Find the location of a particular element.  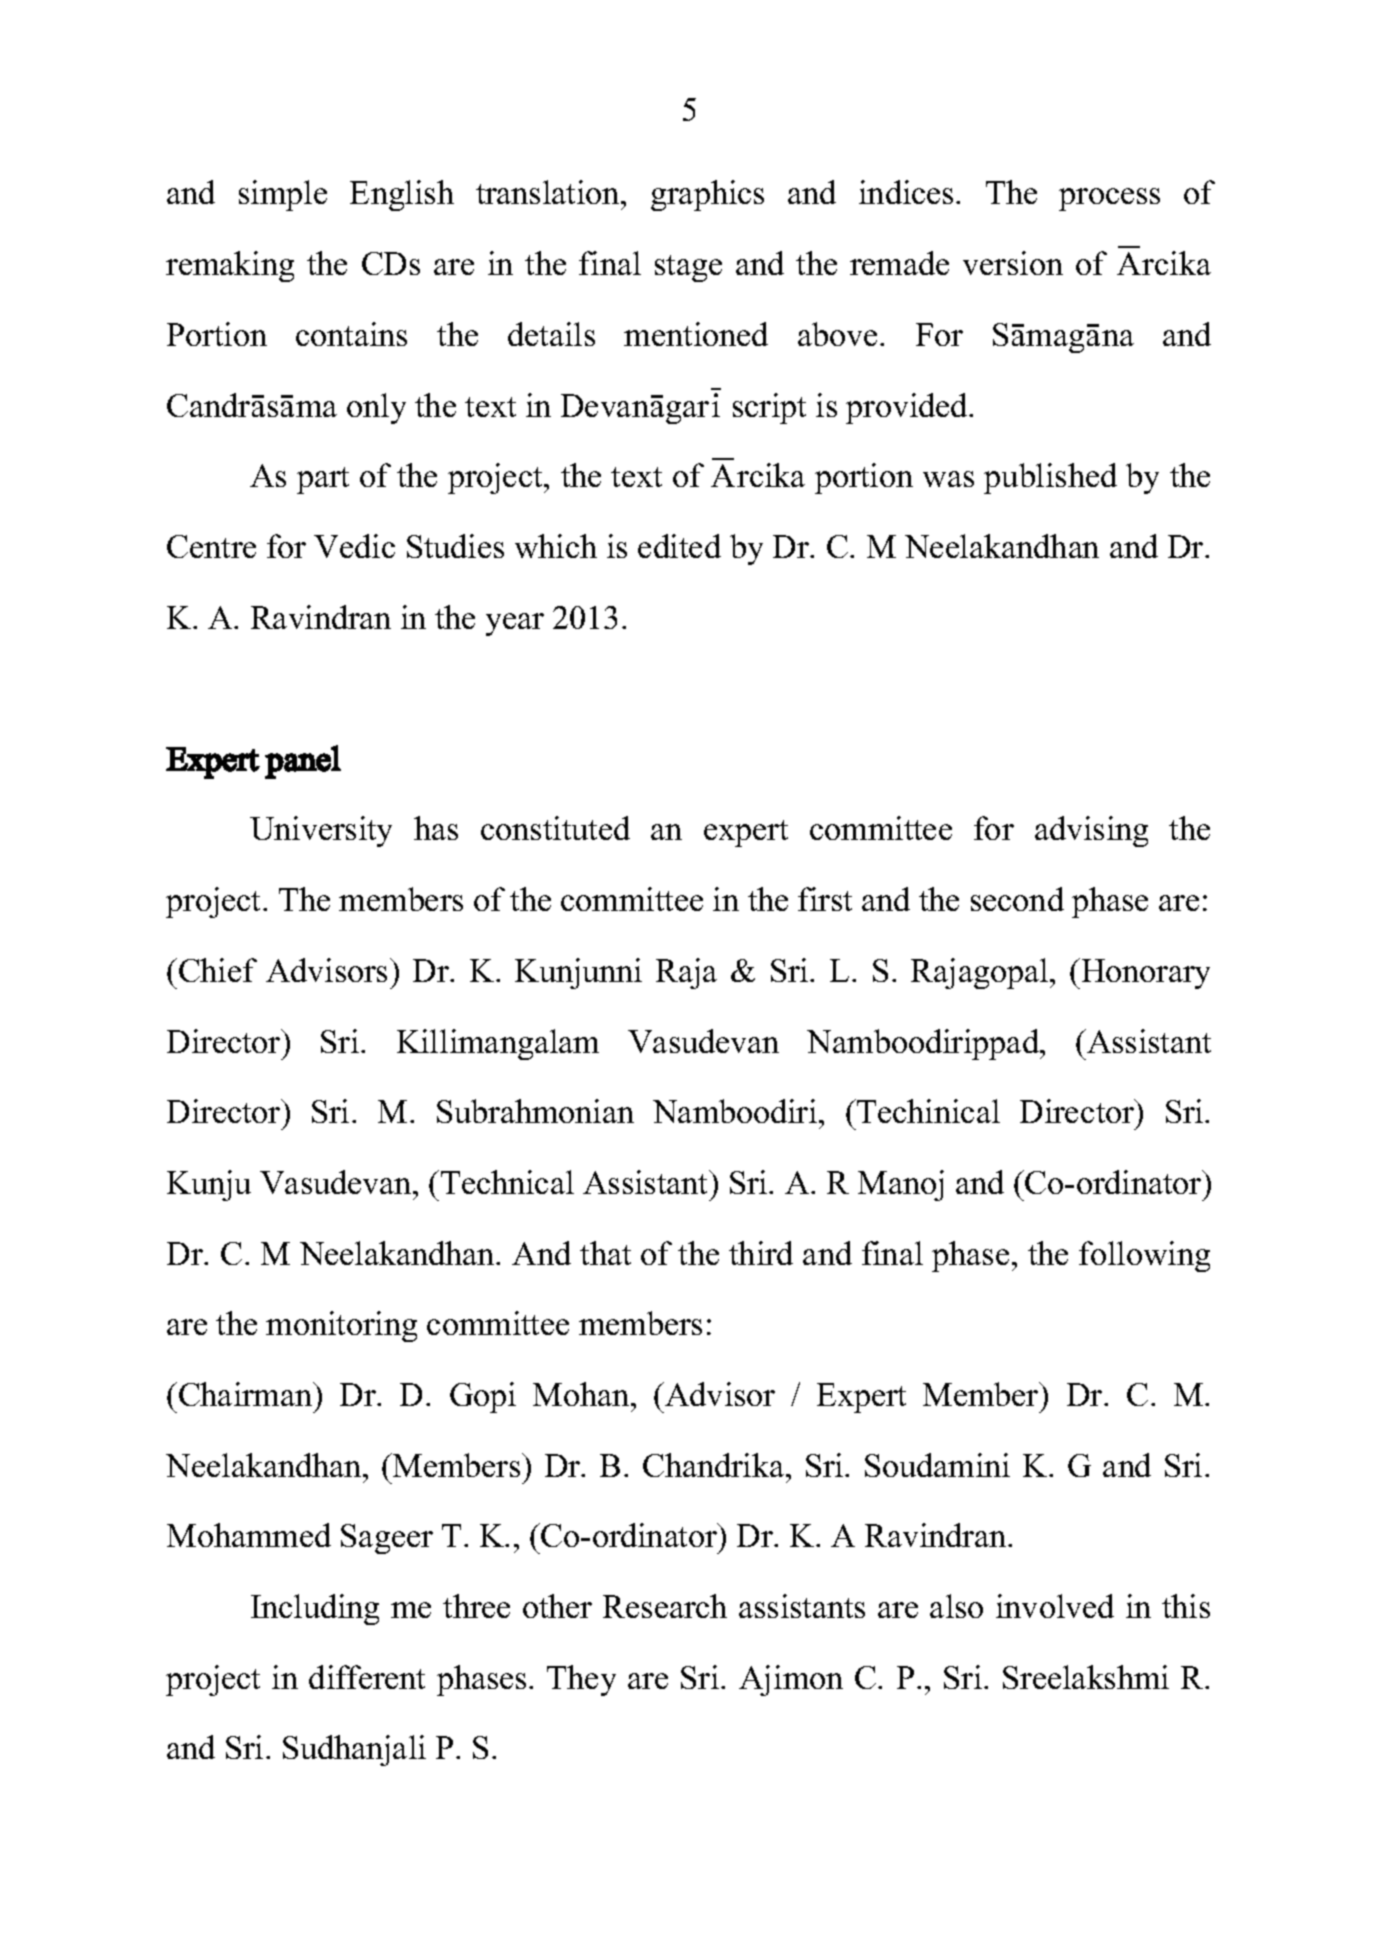

edited is located at coordinates (679, 546).
